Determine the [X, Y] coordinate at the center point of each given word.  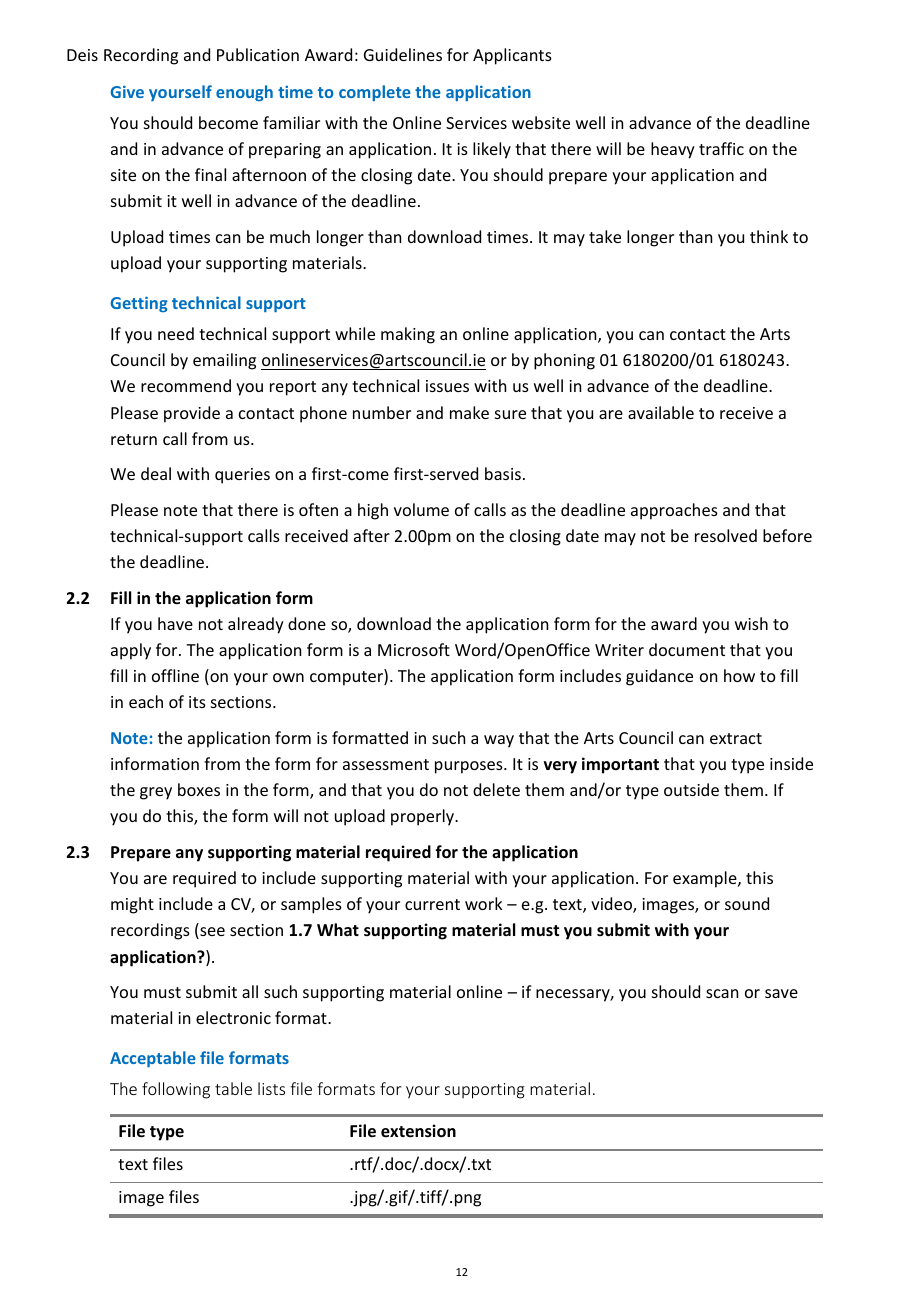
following [176, 1090]
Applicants [512, 56]
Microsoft [414, 649]
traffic [721, 148]
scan [722, 993]
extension [418, 1131]
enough [244, 93]
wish [751, 623]
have [175, 623]
